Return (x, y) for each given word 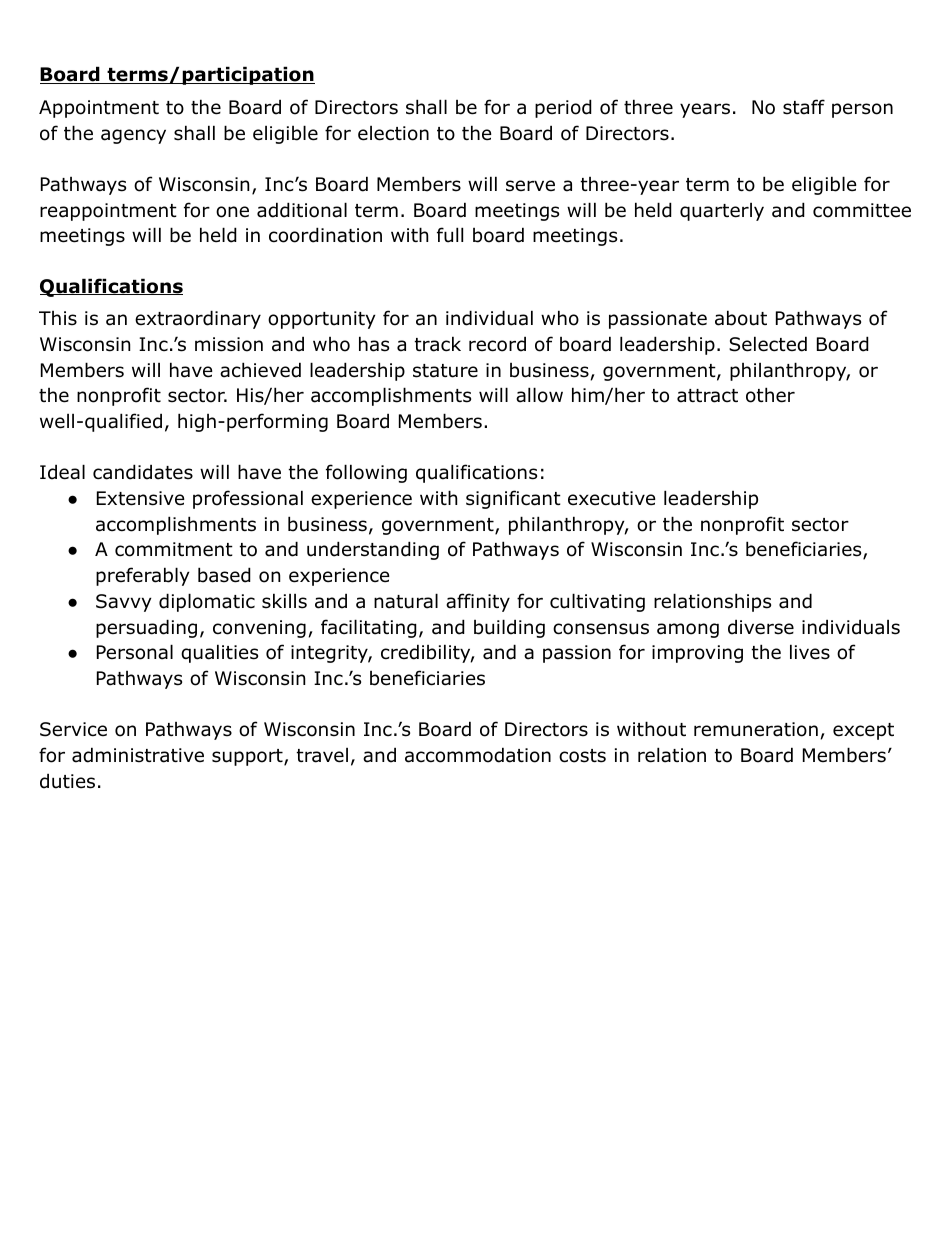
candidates (143, 472)
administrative (138, 755)
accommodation (478, 755)
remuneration (756, 729)
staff (804, 107)
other (770, 395)
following (366, 473)
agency (133, 136)
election (393, 133)
